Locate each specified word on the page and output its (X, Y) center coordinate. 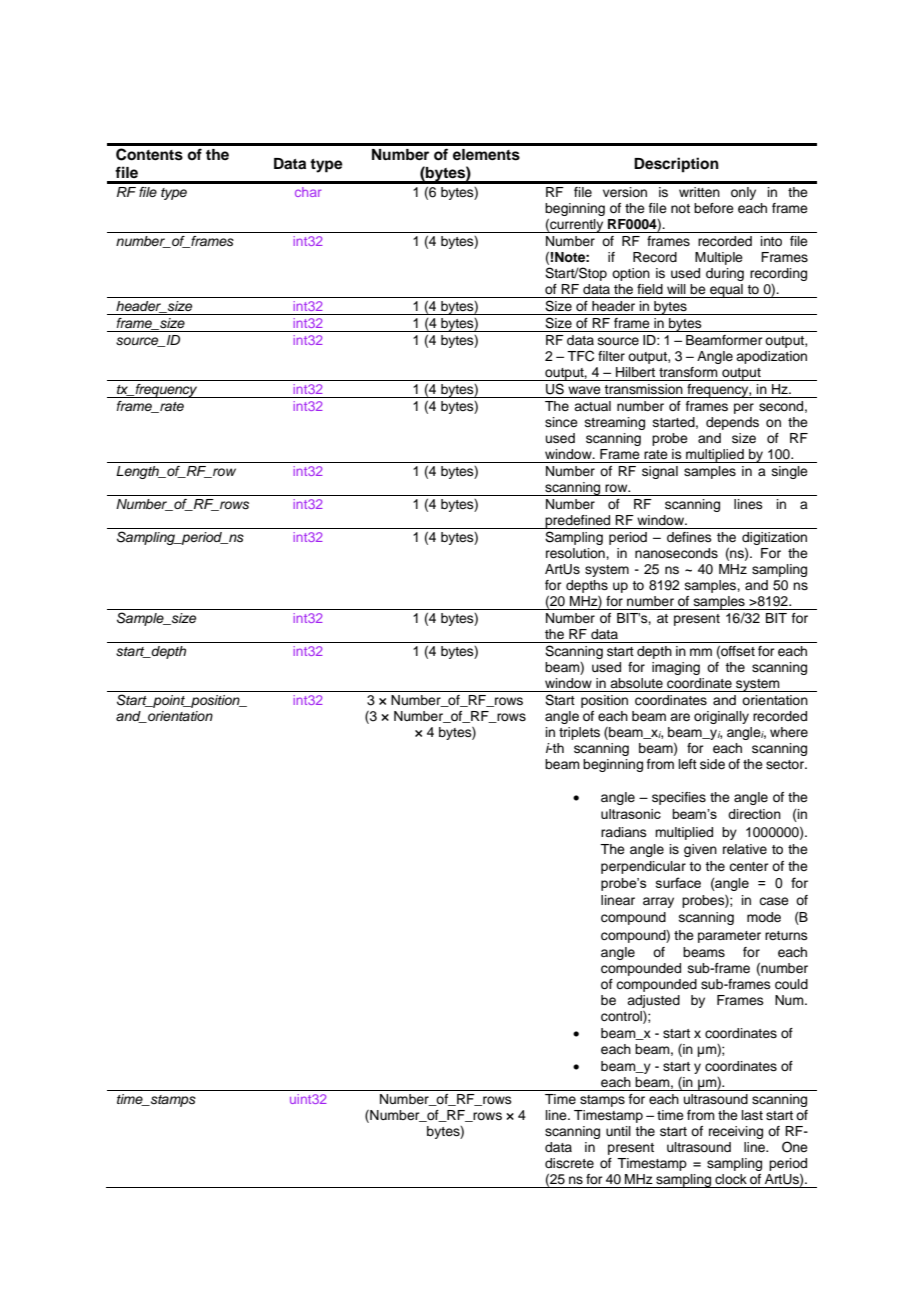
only (743, 193)
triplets (579, 733)
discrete (569, 1163)
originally (721, 717)
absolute (636, 683)
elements (486, 155)
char (308, 192)
